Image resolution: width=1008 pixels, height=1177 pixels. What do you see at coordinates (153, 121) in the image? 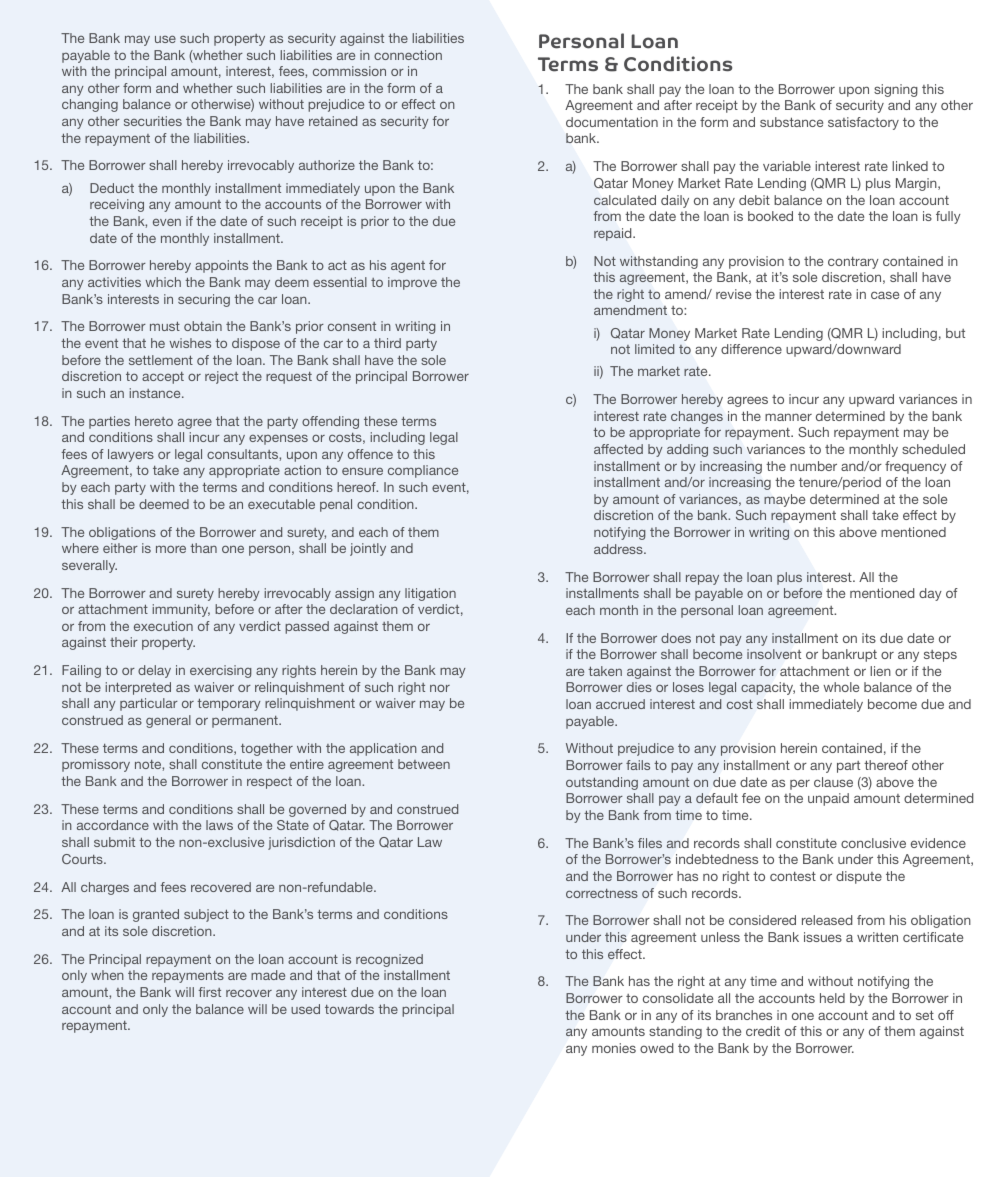
I see `securities` at bounding box center [153, 121].
